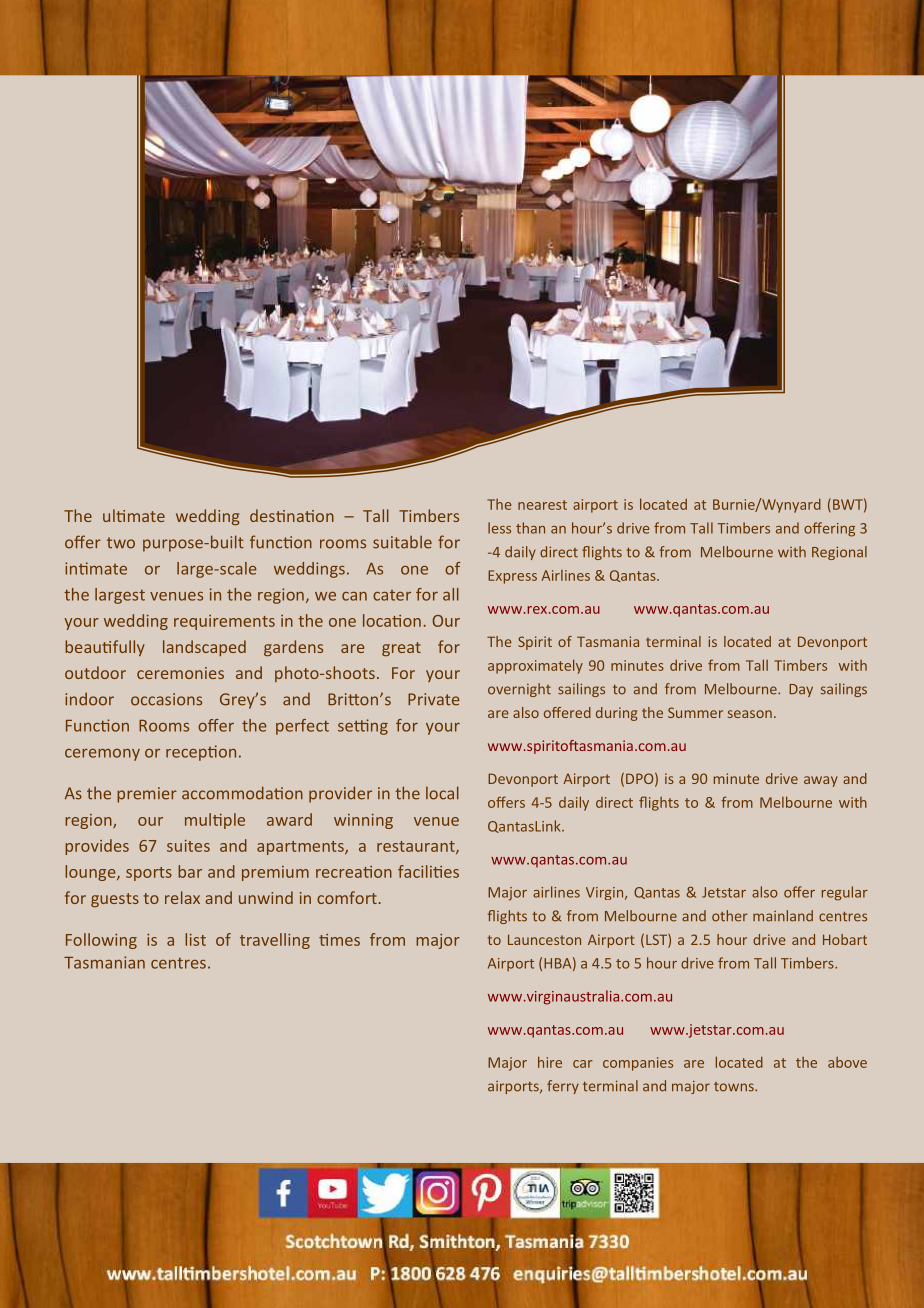 Image resolution: width=924 pixels, height=1308 pixels. What do you see at coordinates (147, 795) in the image?
I see `premier` at bounding box center [147, 795].
